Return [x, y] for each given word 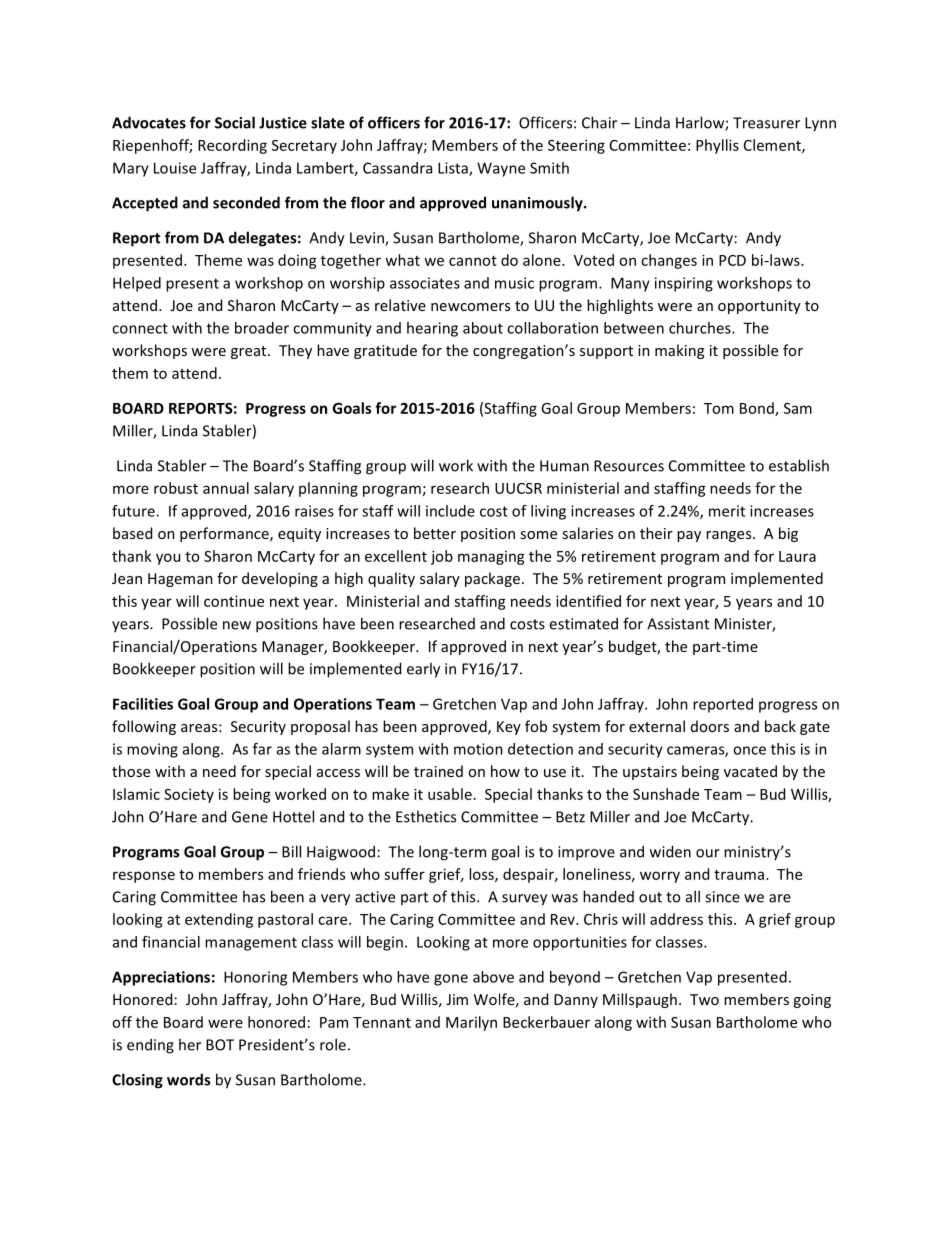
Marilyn [471, 1023]
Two [704, 999]
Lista [454, 169]
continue [234, 601]
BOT [220, 1045]
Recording [232, 146]
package [492, 579]
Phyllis [717, 146]
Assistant [678, 624]
